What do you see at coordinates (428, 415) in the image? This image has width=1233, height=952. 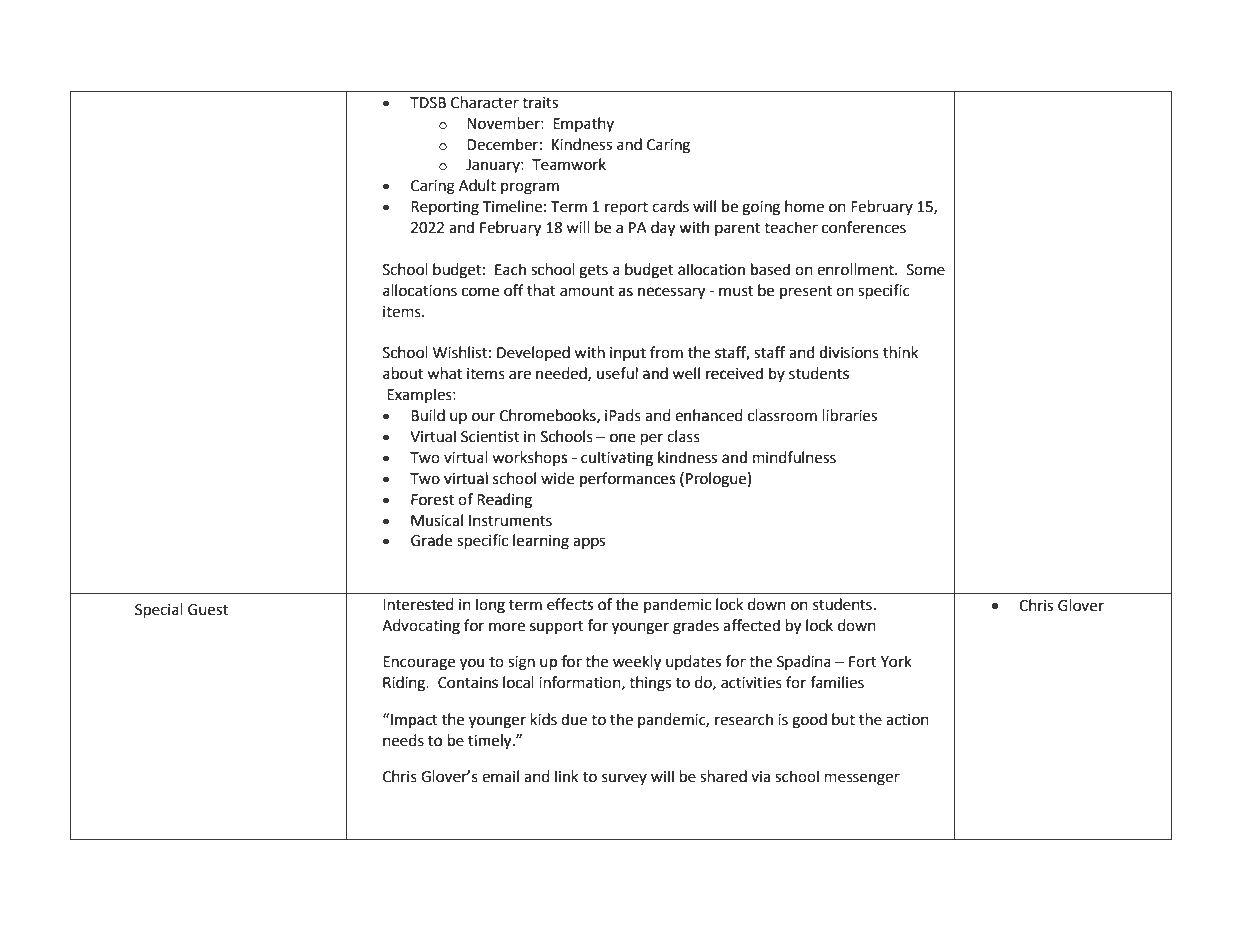 I see `Build` at bounding box center [428, 415].
